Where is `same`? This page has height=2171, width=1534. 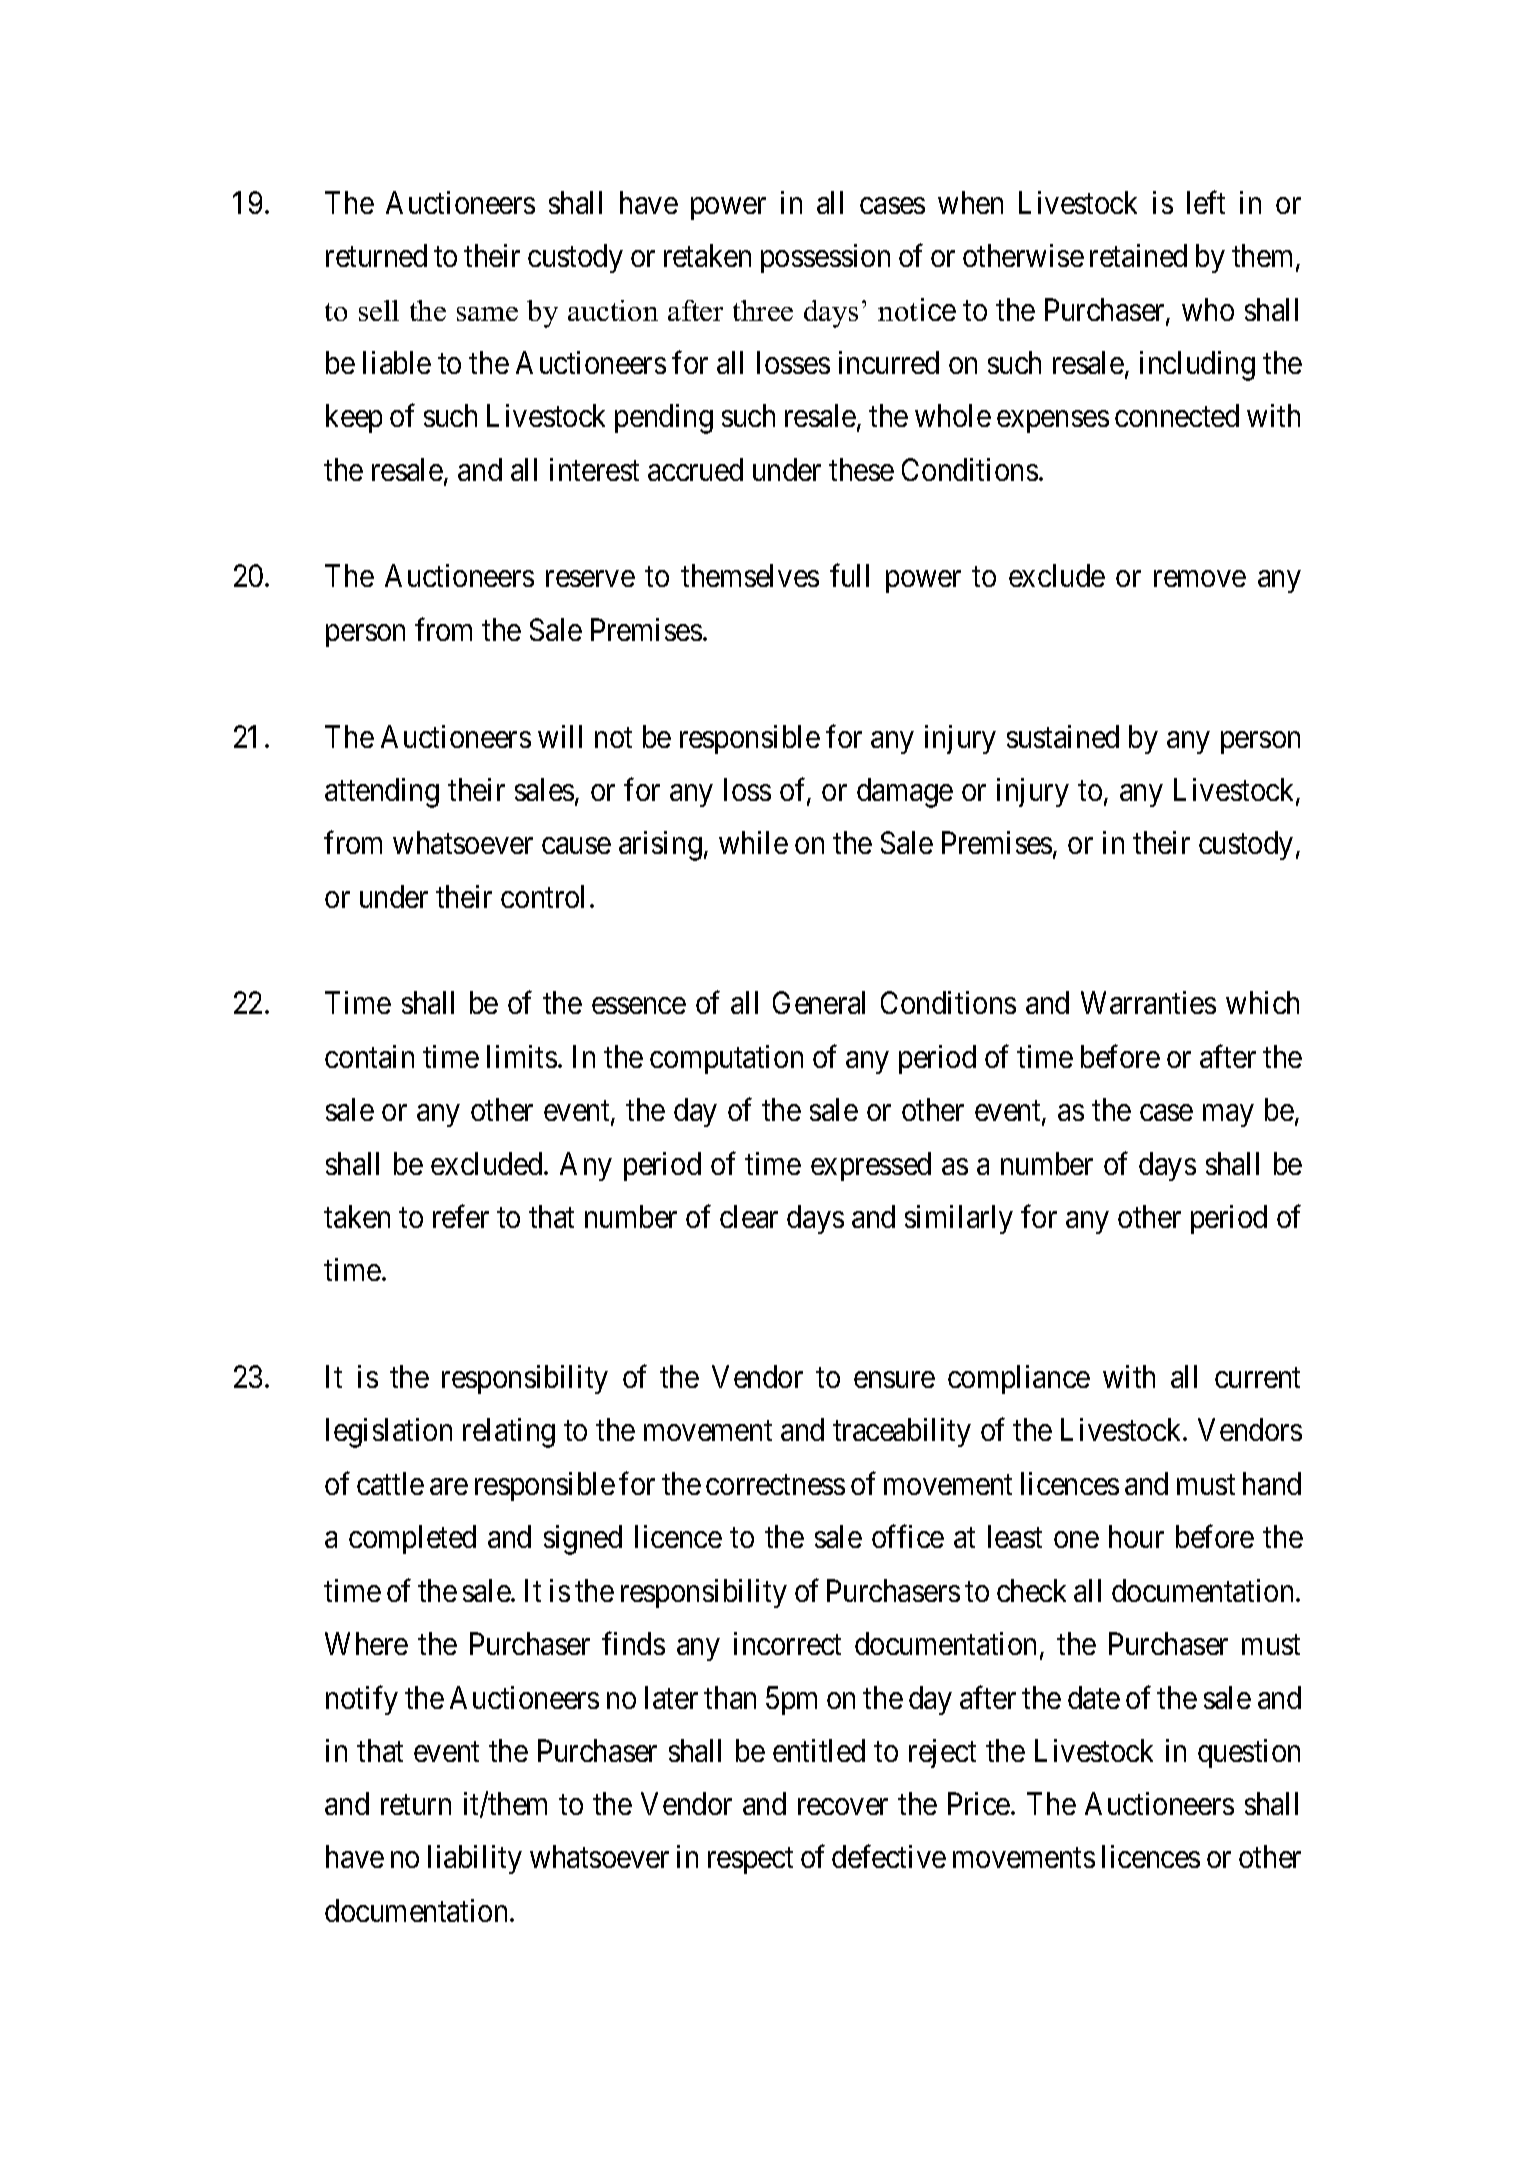
same is located at coordinates (487, 314).
